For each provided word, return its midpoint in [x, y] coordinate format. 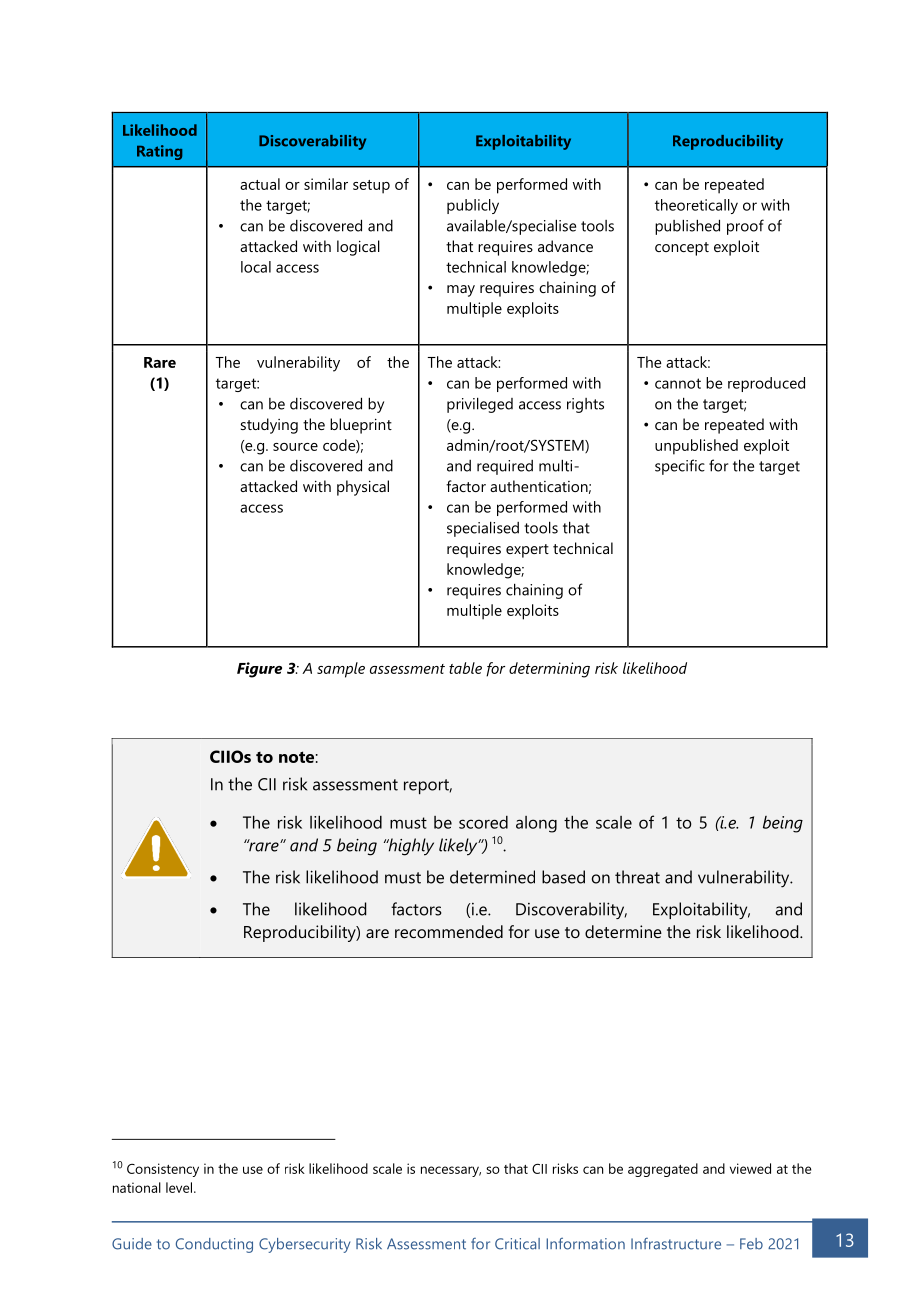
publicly [473, 206]
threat [637, 877]
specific [680, 467]
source [295, 447]
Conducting [214, 1245]
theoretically [696, 206]
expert [527, 551]
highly [410, 847]
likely [459, 847]
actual [260, 184]
